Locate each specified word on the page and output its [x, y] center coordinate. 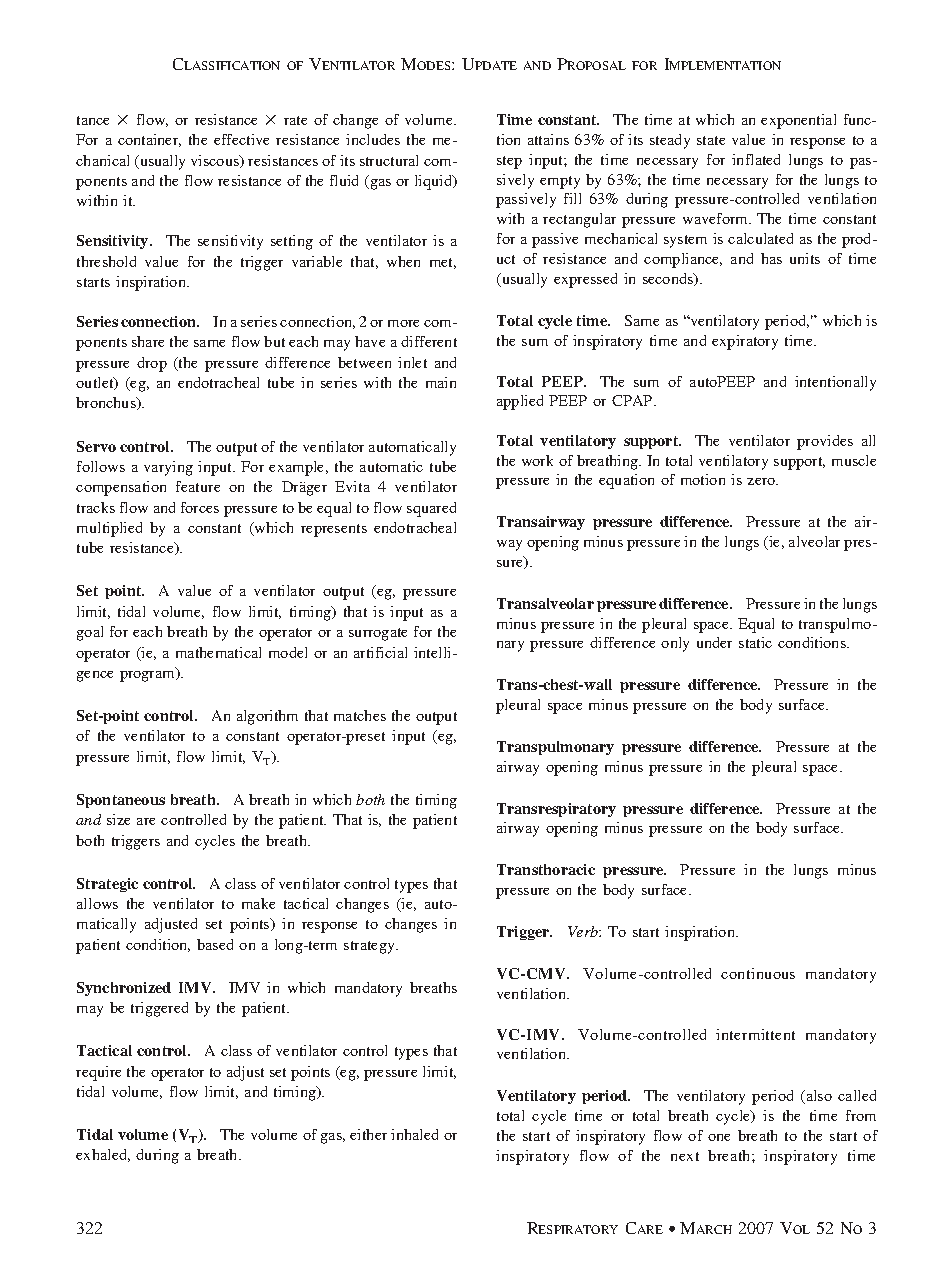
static [755, 642]
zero [762, 481]
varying [168, 468]
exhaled [103, 1155]
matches [360, 715]
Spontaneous [121, 801]
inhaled [414, 1134]
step [509, 162]
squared [431, 509]
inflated [756, 159]
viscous [216, 161]
